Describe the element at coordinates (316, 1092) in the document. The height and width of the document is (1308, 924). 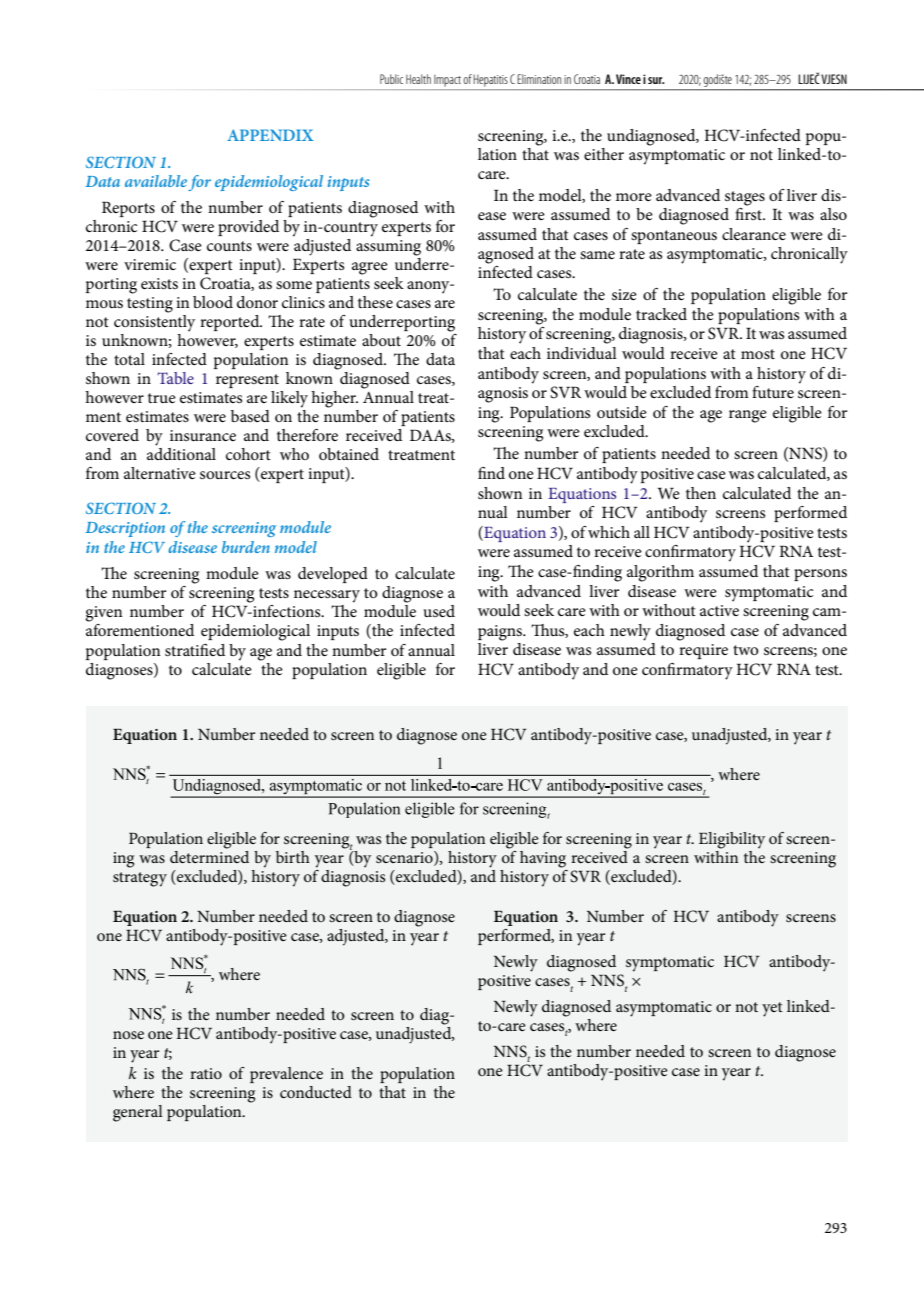
I see `conducted` at that location.
